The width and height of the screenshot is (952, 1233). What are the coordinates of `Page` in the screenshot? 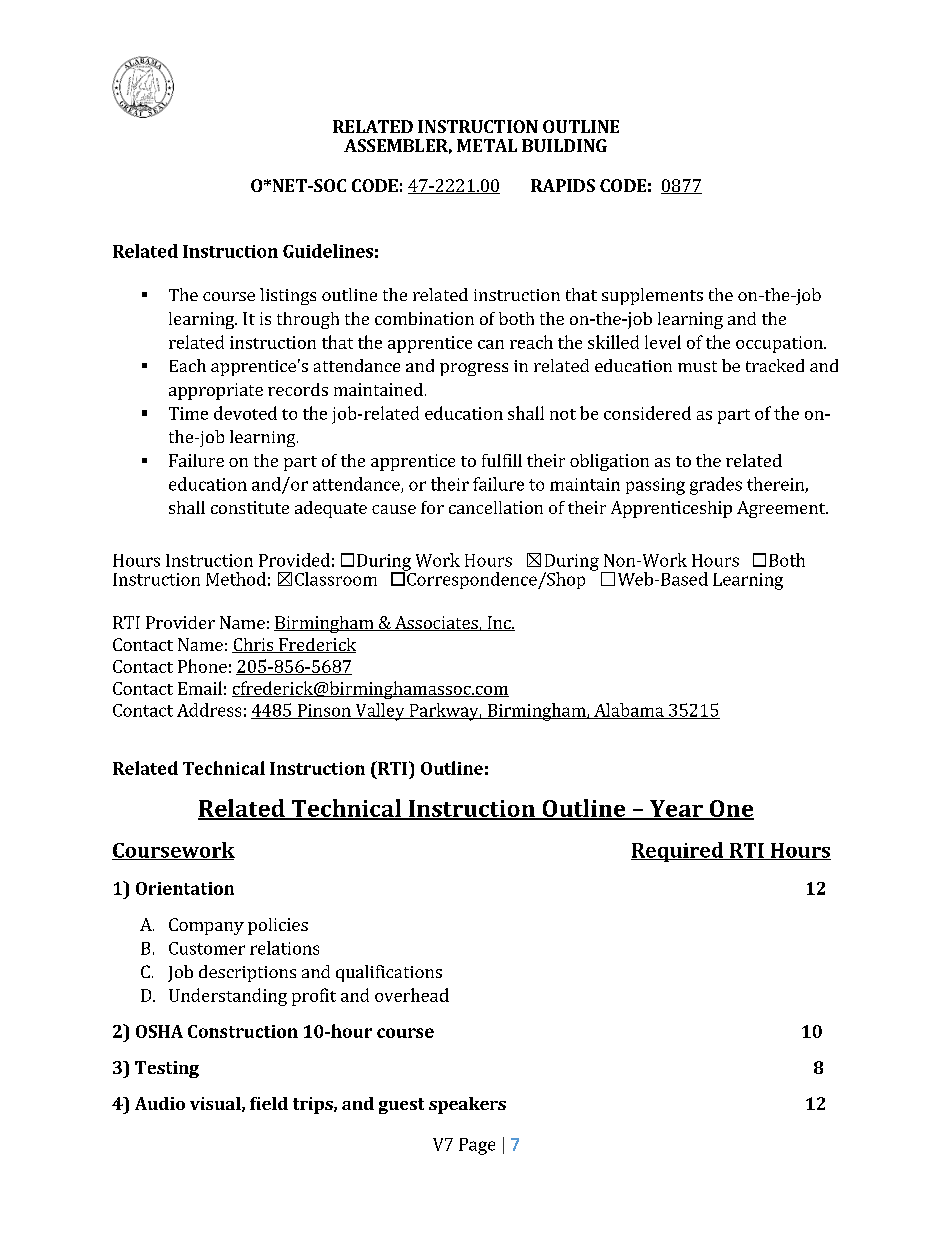 It's located at (477, 1146).
